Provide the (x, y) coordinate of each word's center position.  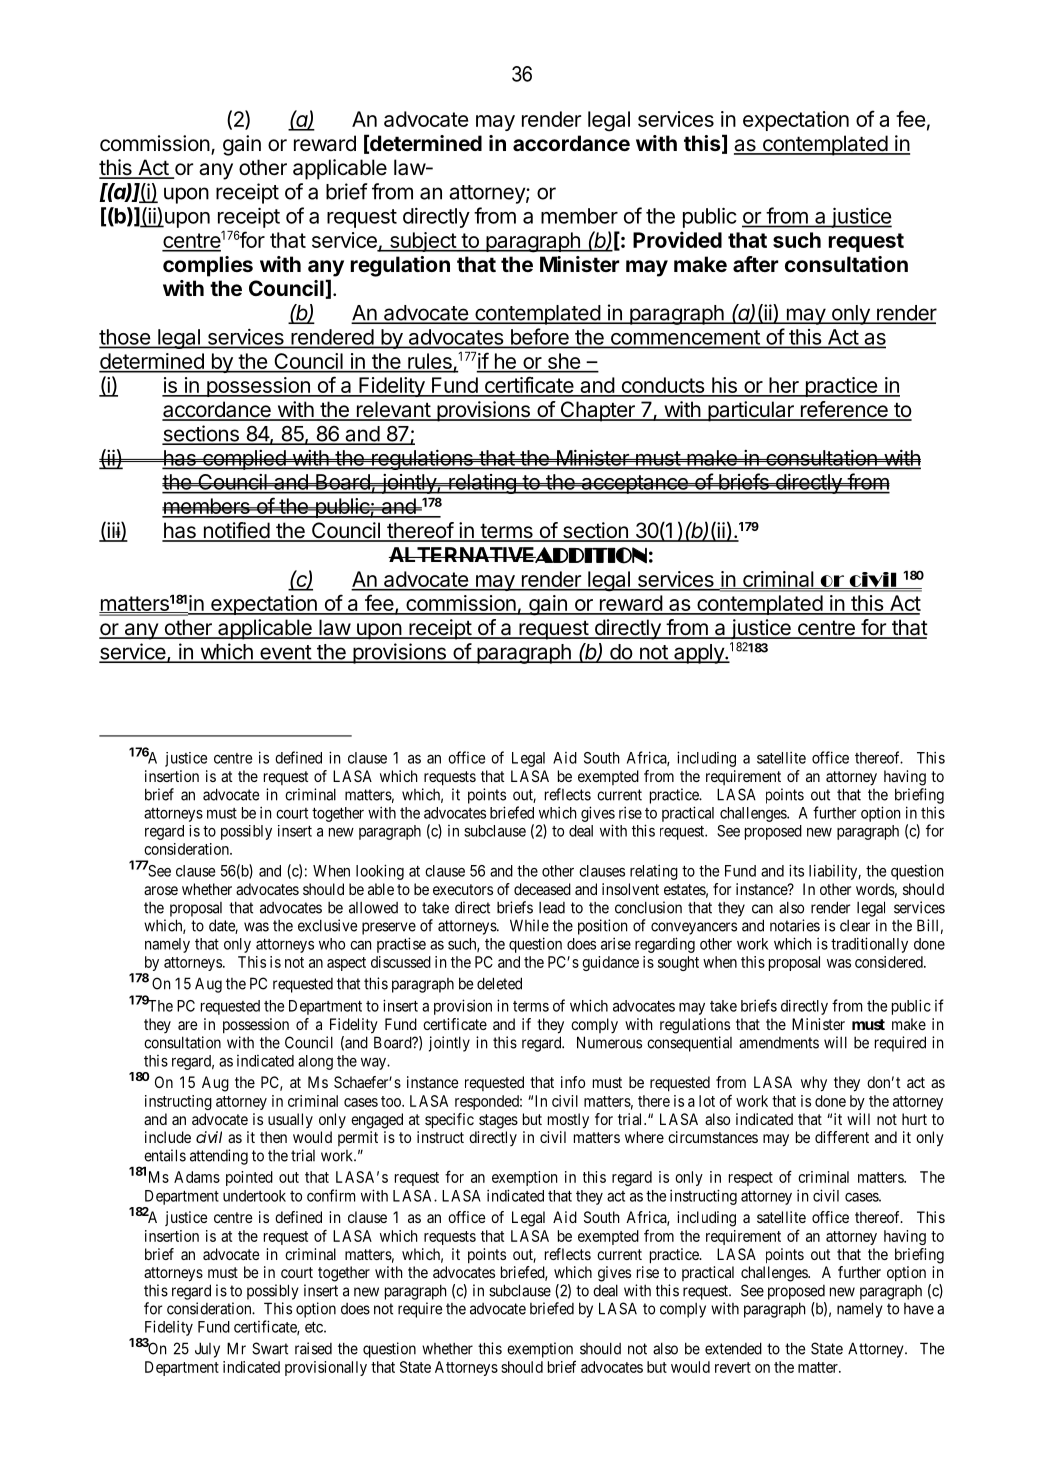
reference (844, 410)
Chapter (597, 411)
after (755, 264)
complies (208, 266)
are (188, 1025)
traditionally (869, 945)
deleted (499, 983)
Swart (270, 1348)
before (539, 337)
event (285, 653)
